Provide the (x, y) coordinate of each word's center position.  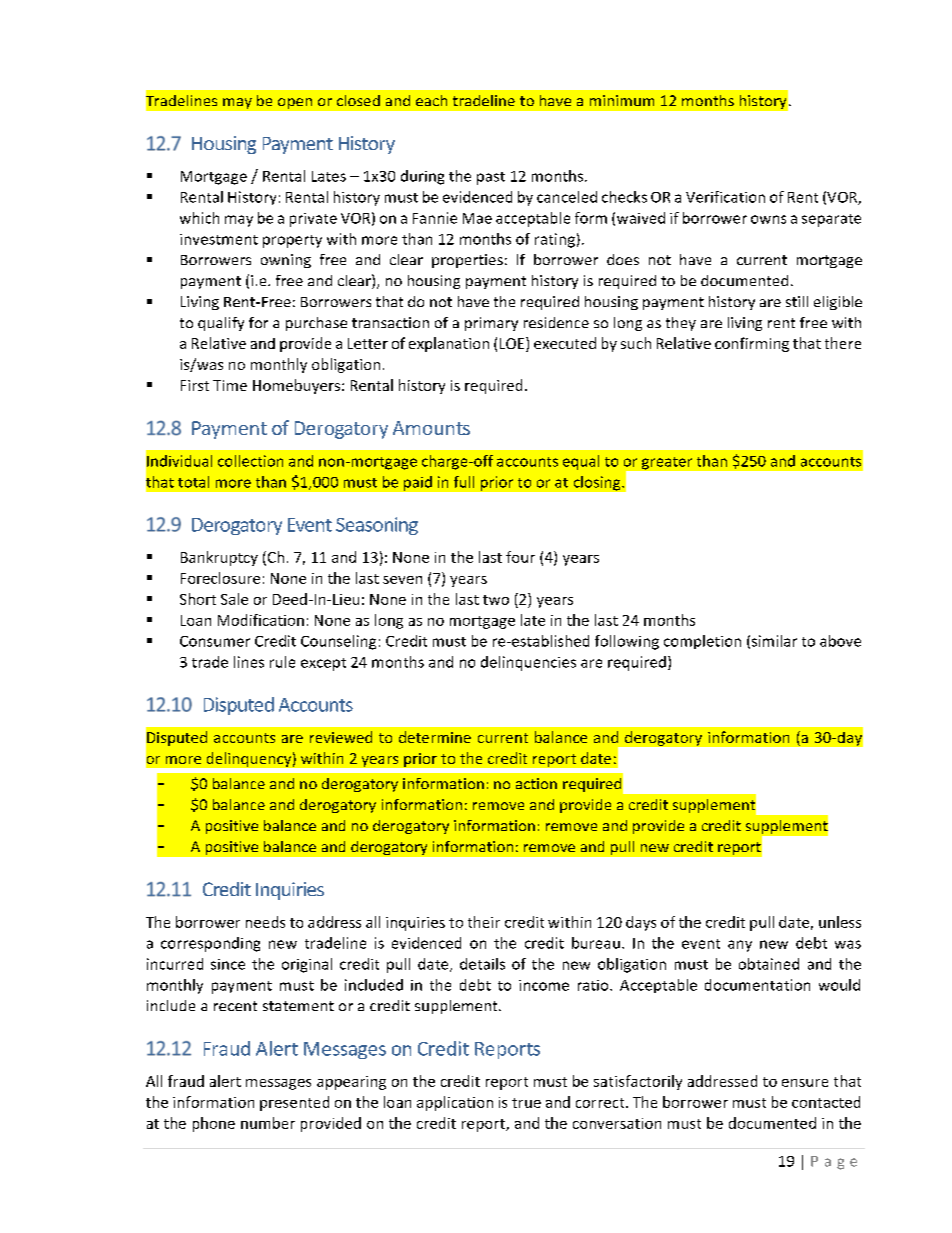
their (484, 922)
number (268, 1123)
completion (702, 642)
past (491, 178)
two (496, 600)
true (526, 1103)
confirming (752, 344)
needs (265, 922)
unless (840, 922)
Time (230, 385)
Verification (725, 197)
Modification (261, 620)
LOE (513, 344)
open (295, 103)
